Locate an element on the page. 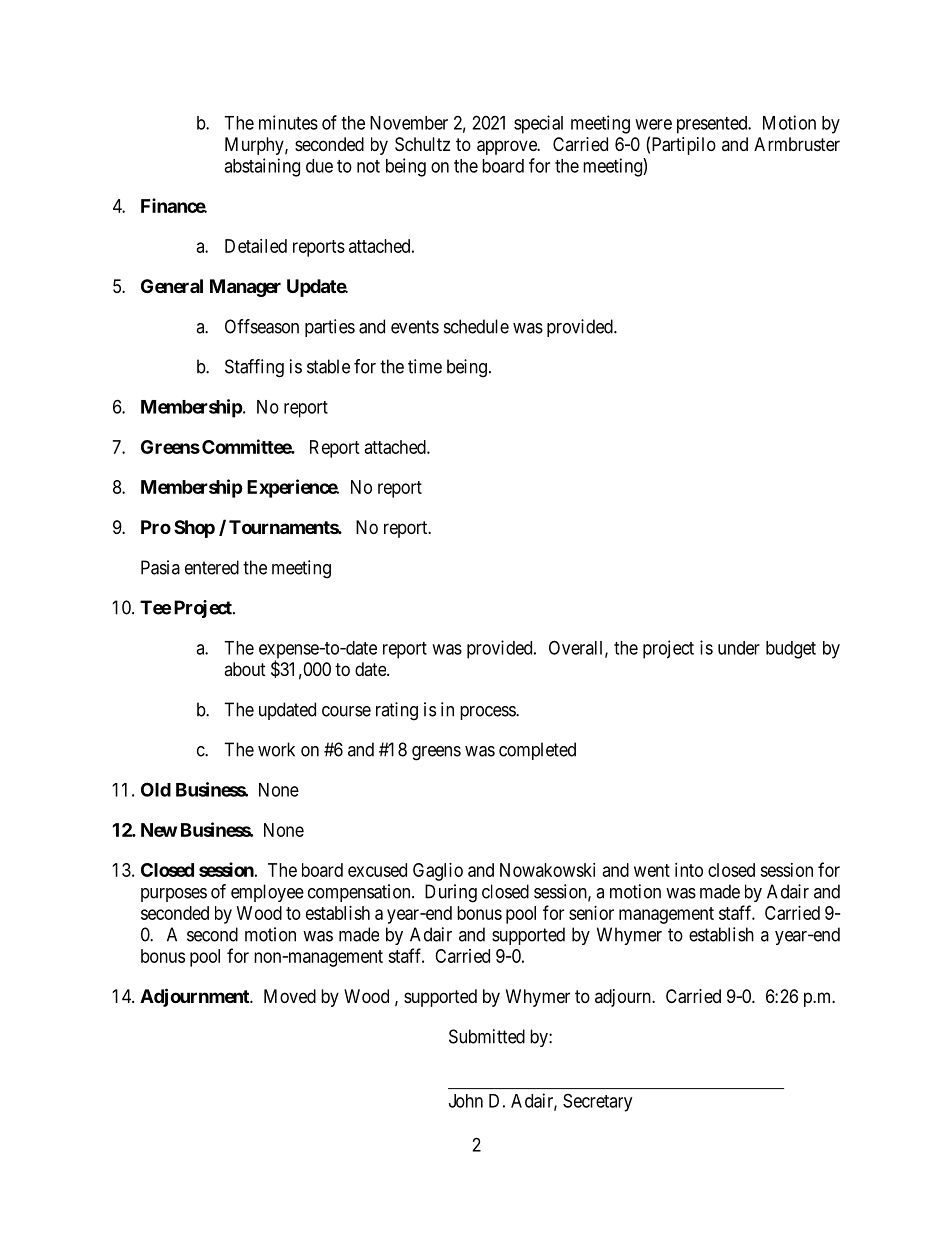  John is located at coordinates (466, 1101).
